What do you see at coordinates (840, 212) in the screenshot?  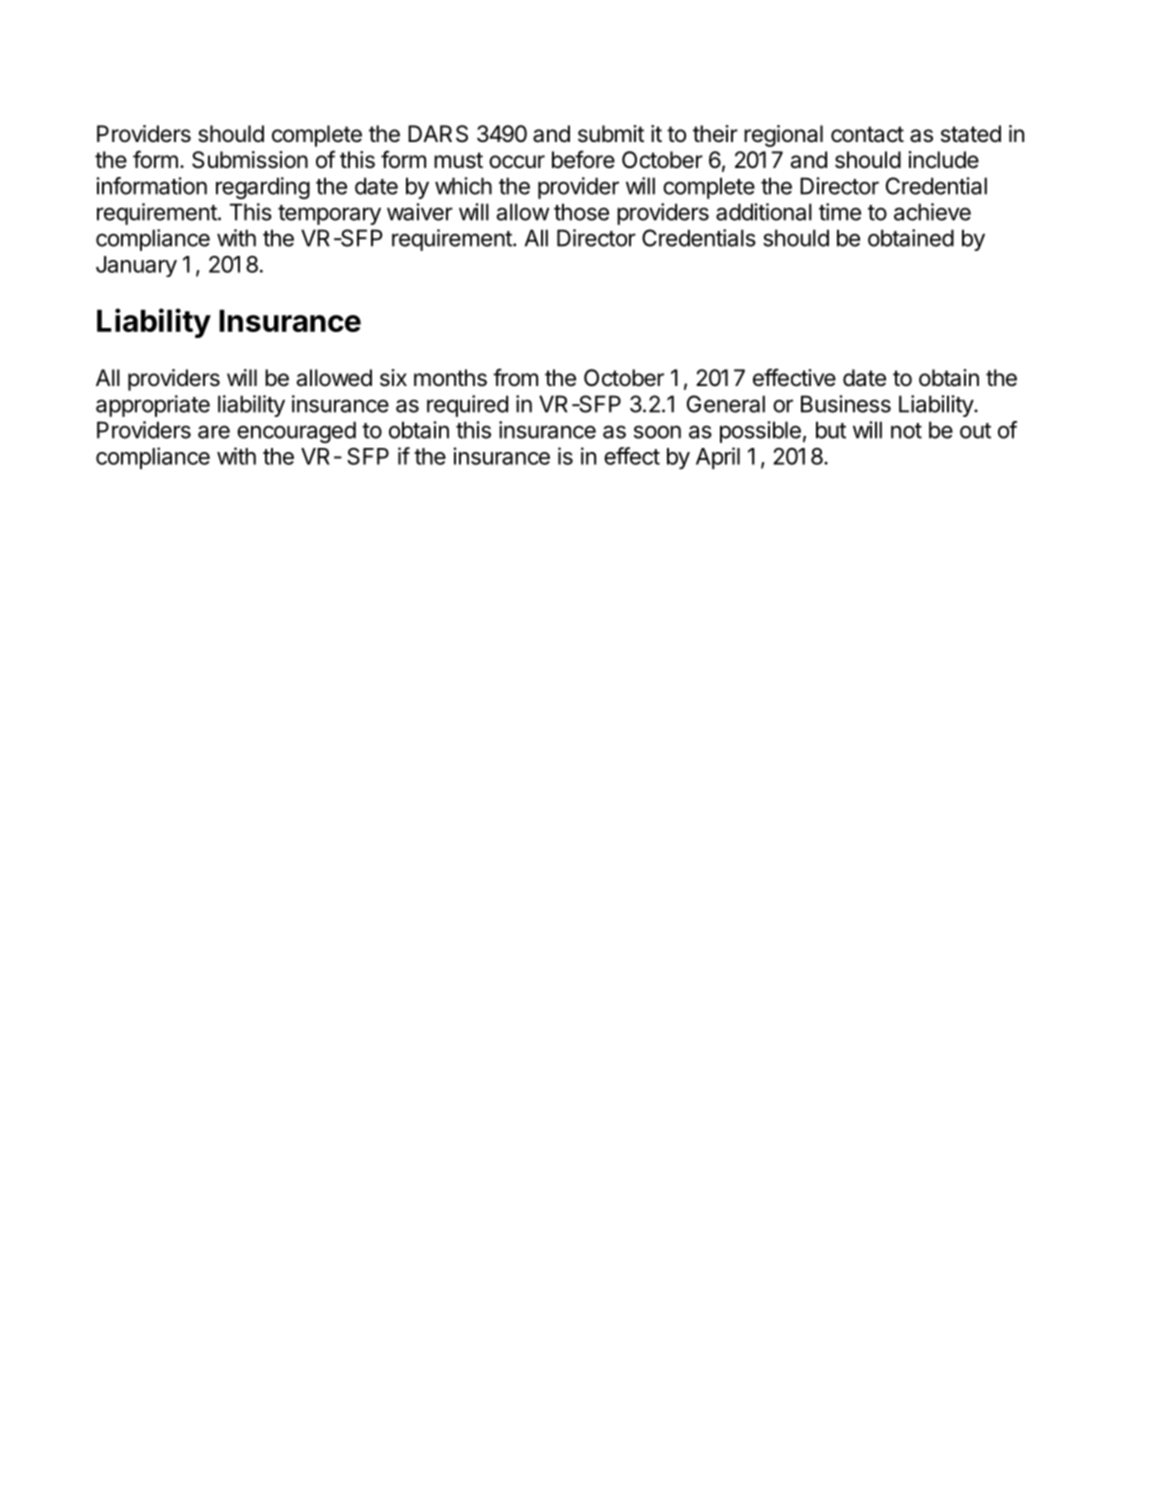 I see `time` at bounding box center [840, 212].
